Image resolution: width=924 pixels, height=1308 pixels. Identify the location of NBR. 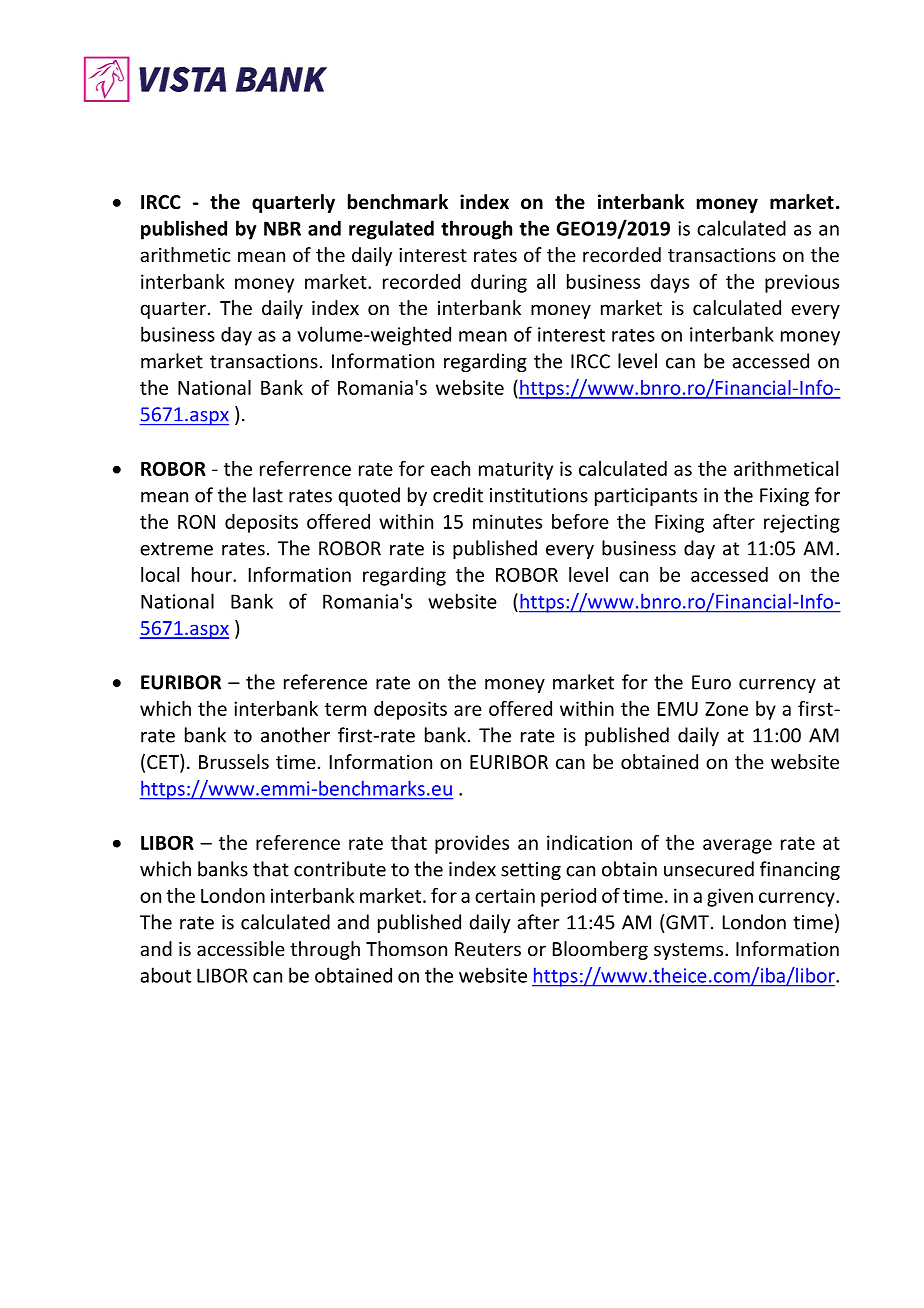
(282, 228).
